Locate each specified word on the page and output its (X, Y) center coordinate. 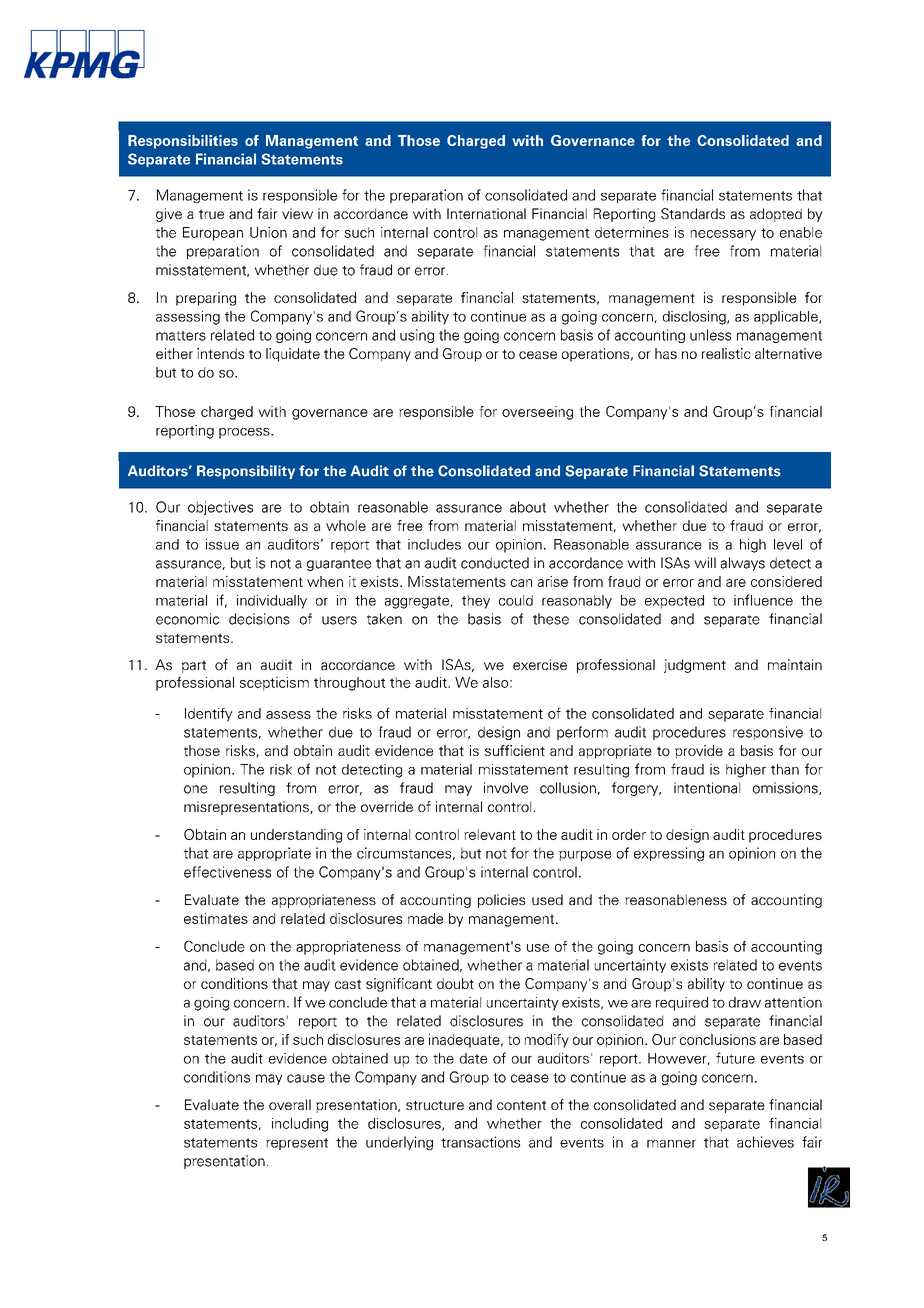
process (245, 433)
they (476, 602)
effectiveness (227, 872)
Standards (693, 213)
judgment (695, 666)
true (211, 214)
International (486, 213)
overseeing (537, 413)
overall (290, 1104)
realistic (726, 353)
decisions (259, 619)
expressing (669, 854)
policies (501, 901)
